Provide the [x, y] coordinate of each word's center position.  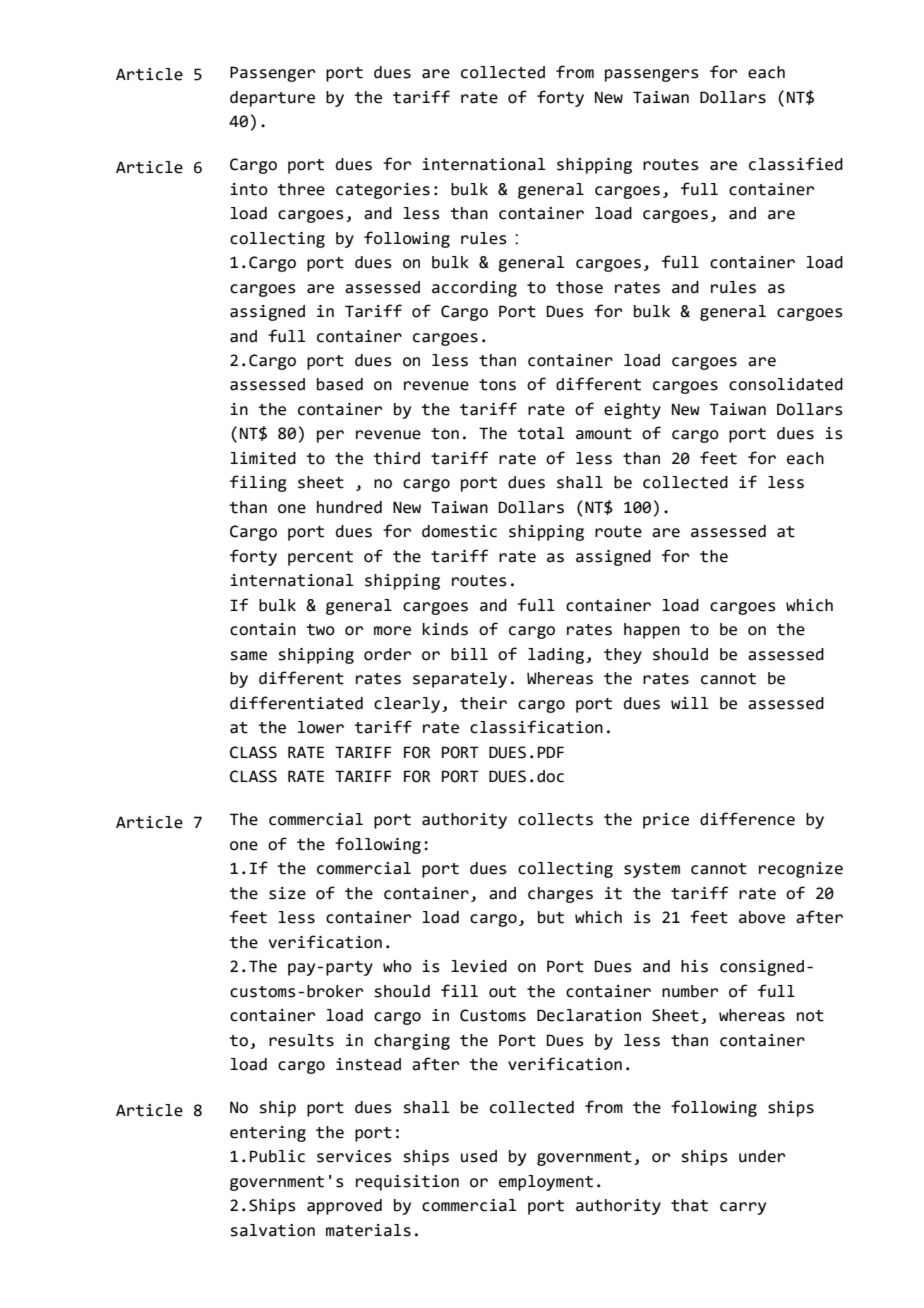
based [340, 384]
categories [383, 191]
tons [497, 385]
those [579, 287]
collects [555, 819]
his [694, 966]
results [301, 1040]
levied [479, 966]
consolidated [786, 384]
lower [321, 727]
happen [652, 631]
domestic [459, 531]
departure [272, 99]
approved [344, 1207]
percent [320, 558]
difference [747, 819]
